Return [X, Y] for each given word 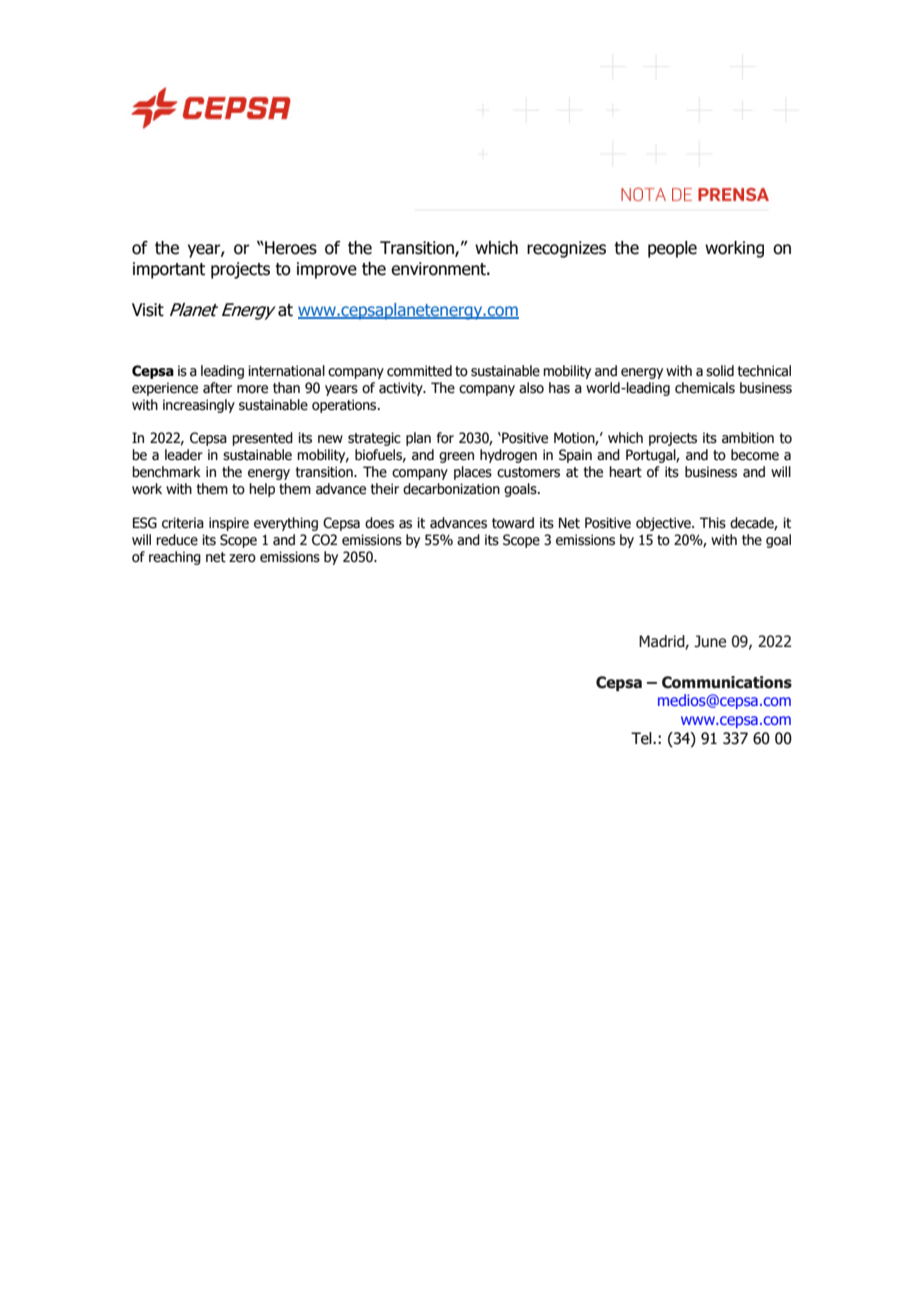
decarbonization [451, 489]
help [262, 490]
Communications [727, 682]
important [169, 270]
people [672, 249]
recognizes [566, 249]
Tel [642, 738]
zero [242, 558]
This [713, 523]
